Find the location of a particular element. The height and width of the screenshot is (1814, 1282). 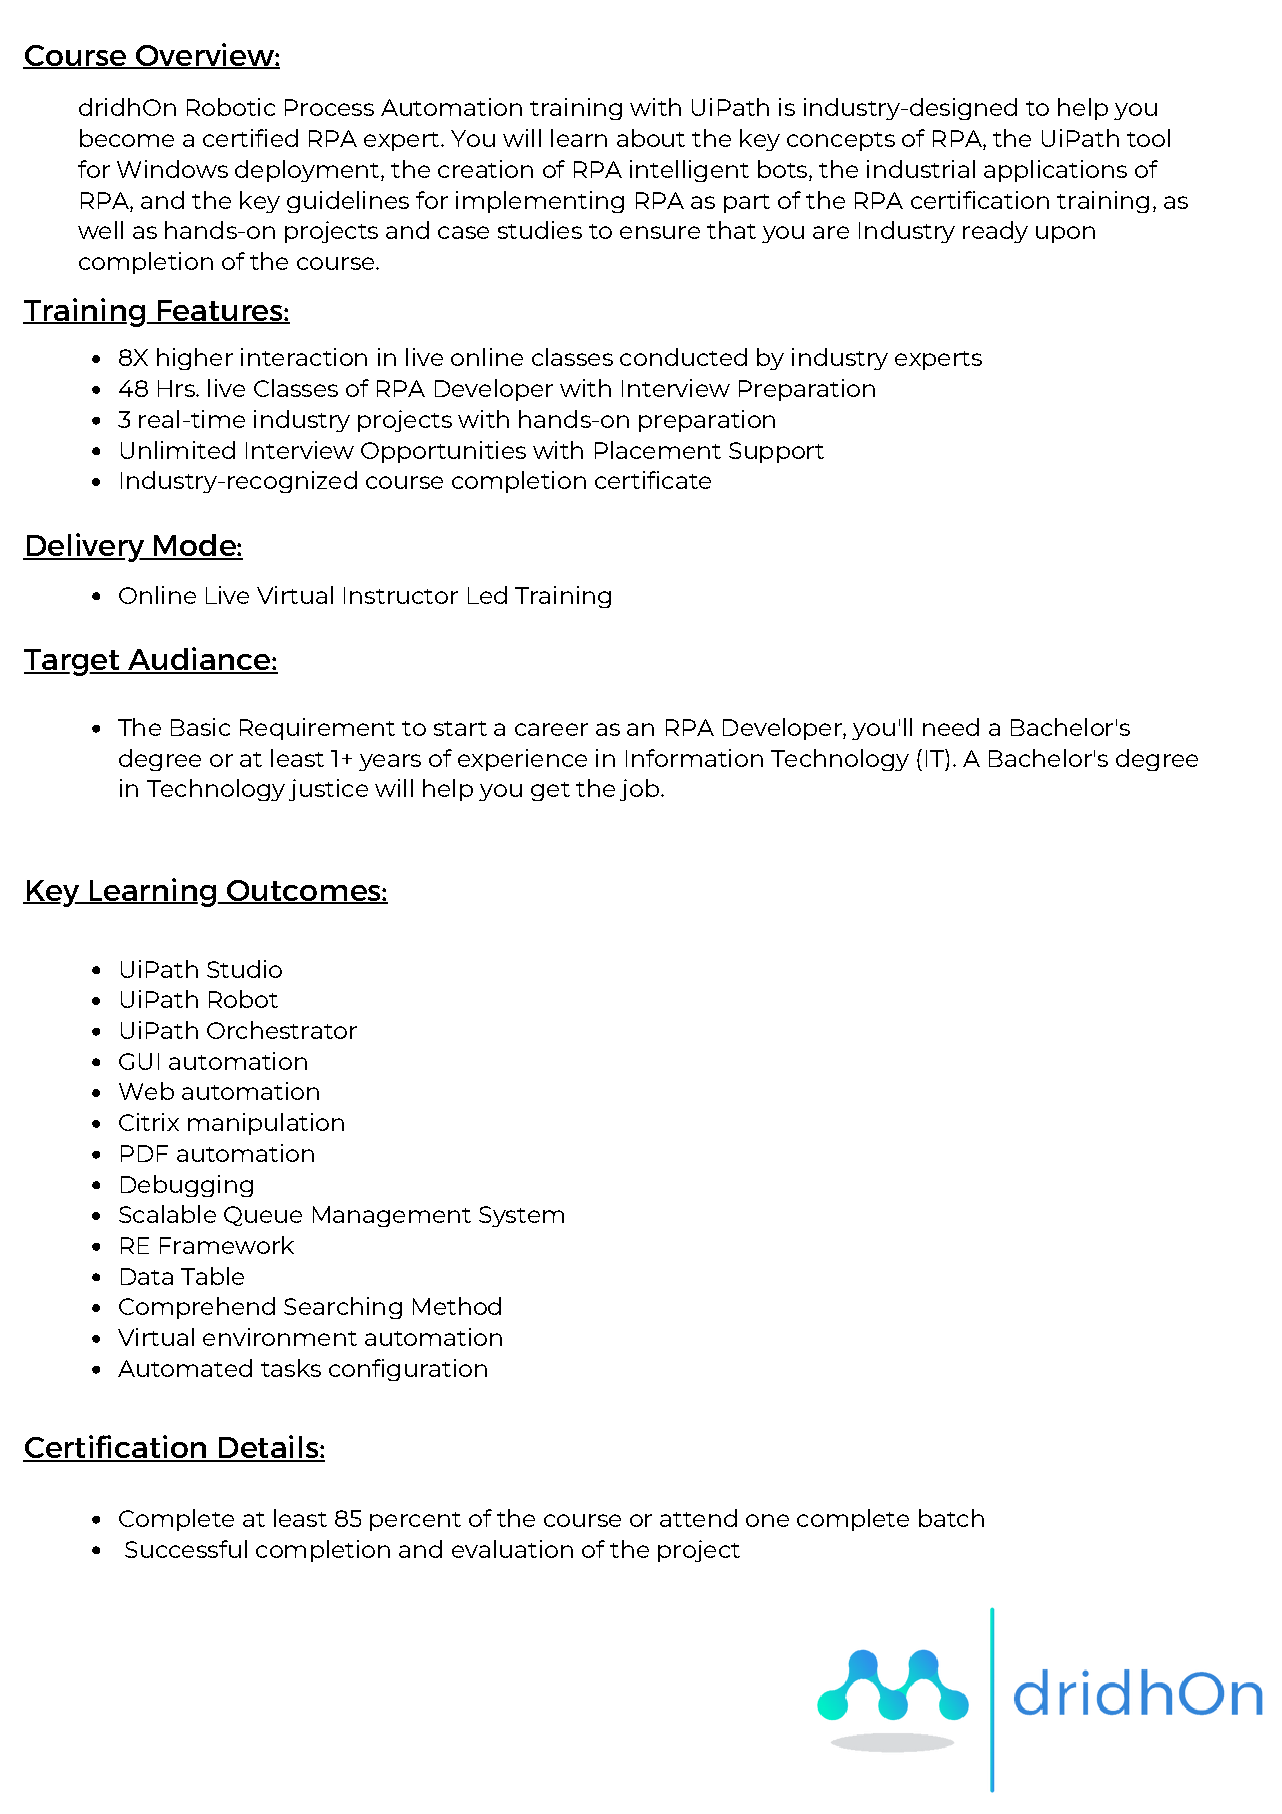

Mode is located at coordinates (195, 546).
